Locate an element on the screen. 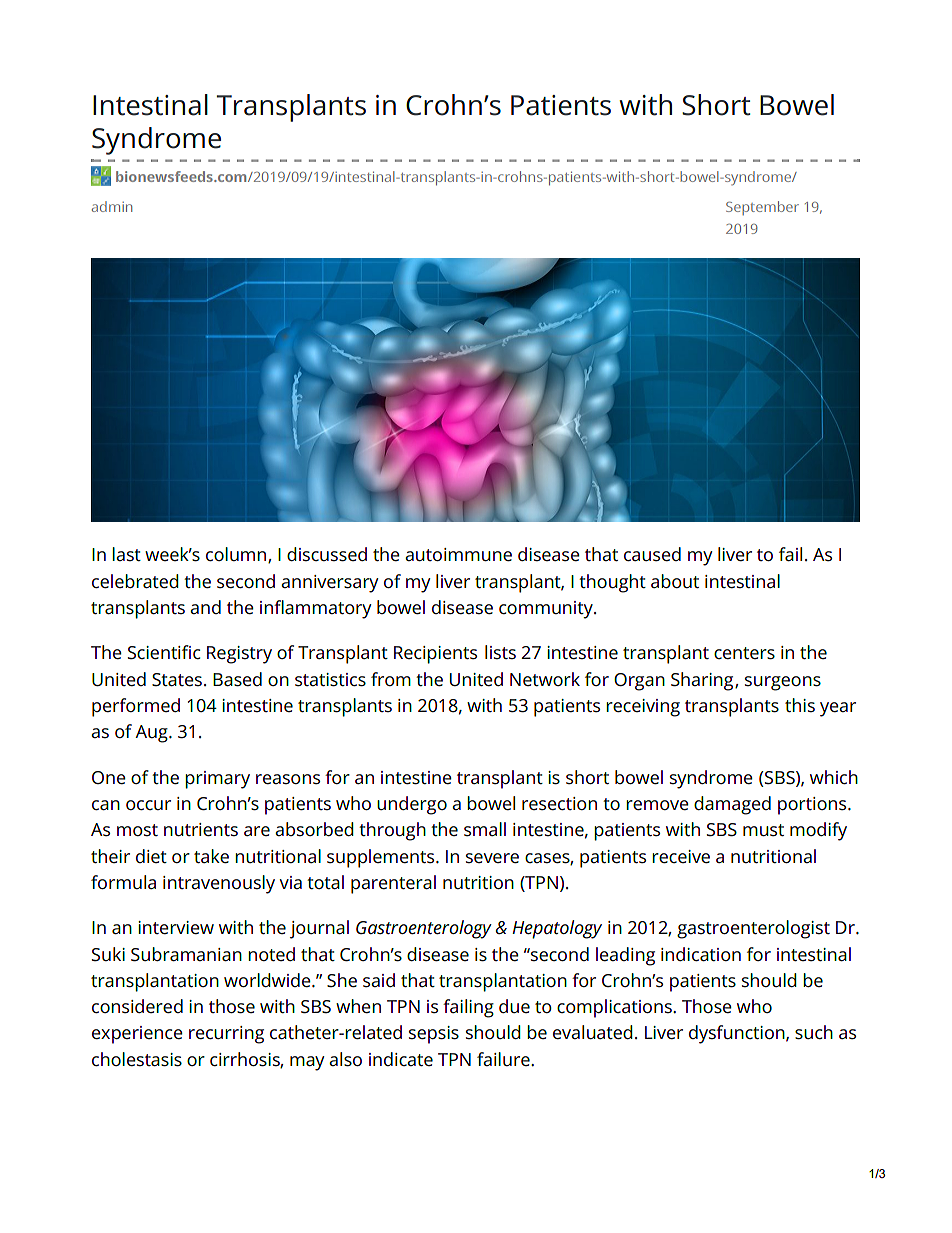  recurring is located at coordinates (226, 1035).
